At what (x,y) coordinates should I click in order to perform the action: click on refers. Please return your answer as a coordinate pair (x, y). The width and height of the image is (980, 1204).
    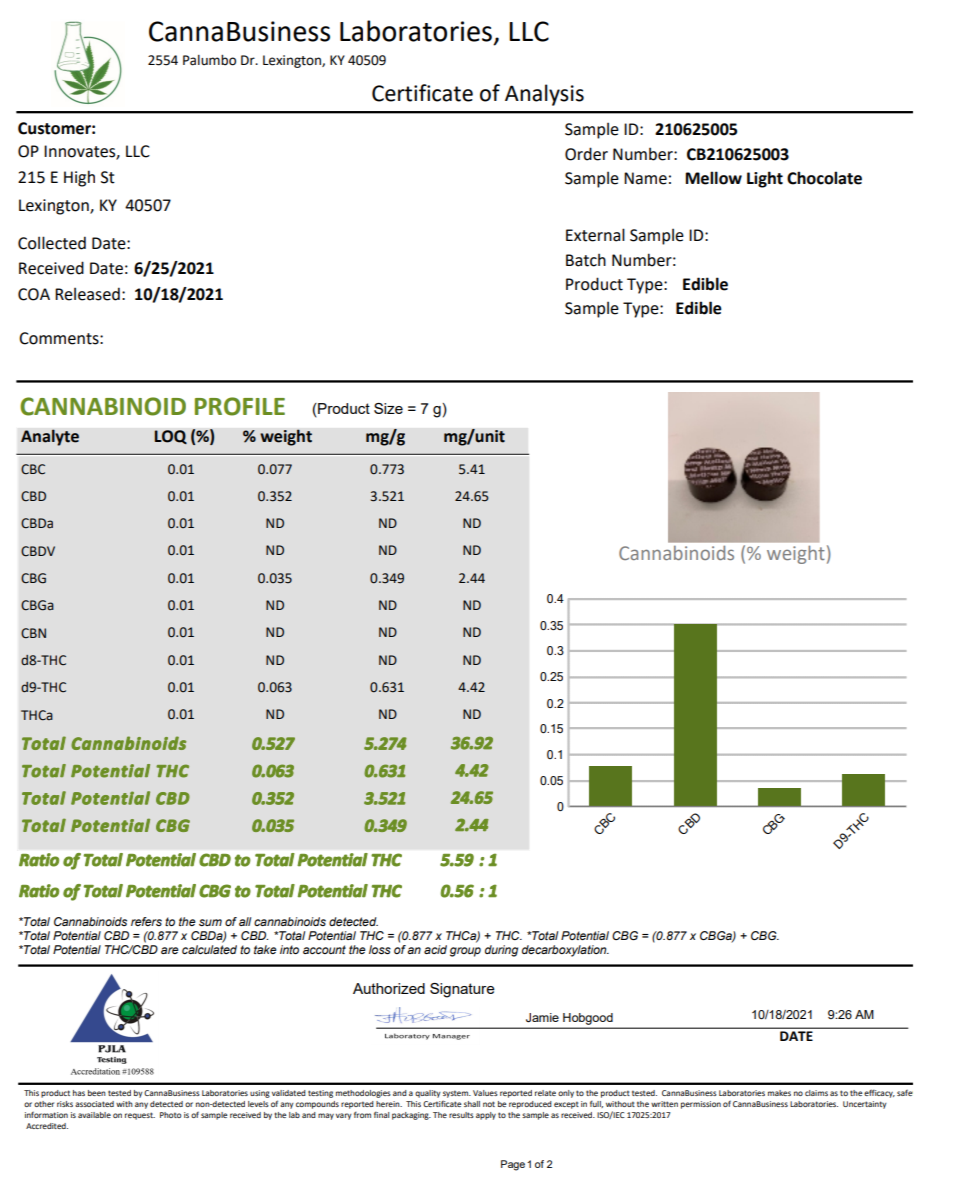
    Looking at the image, I should click on (146, 921).
